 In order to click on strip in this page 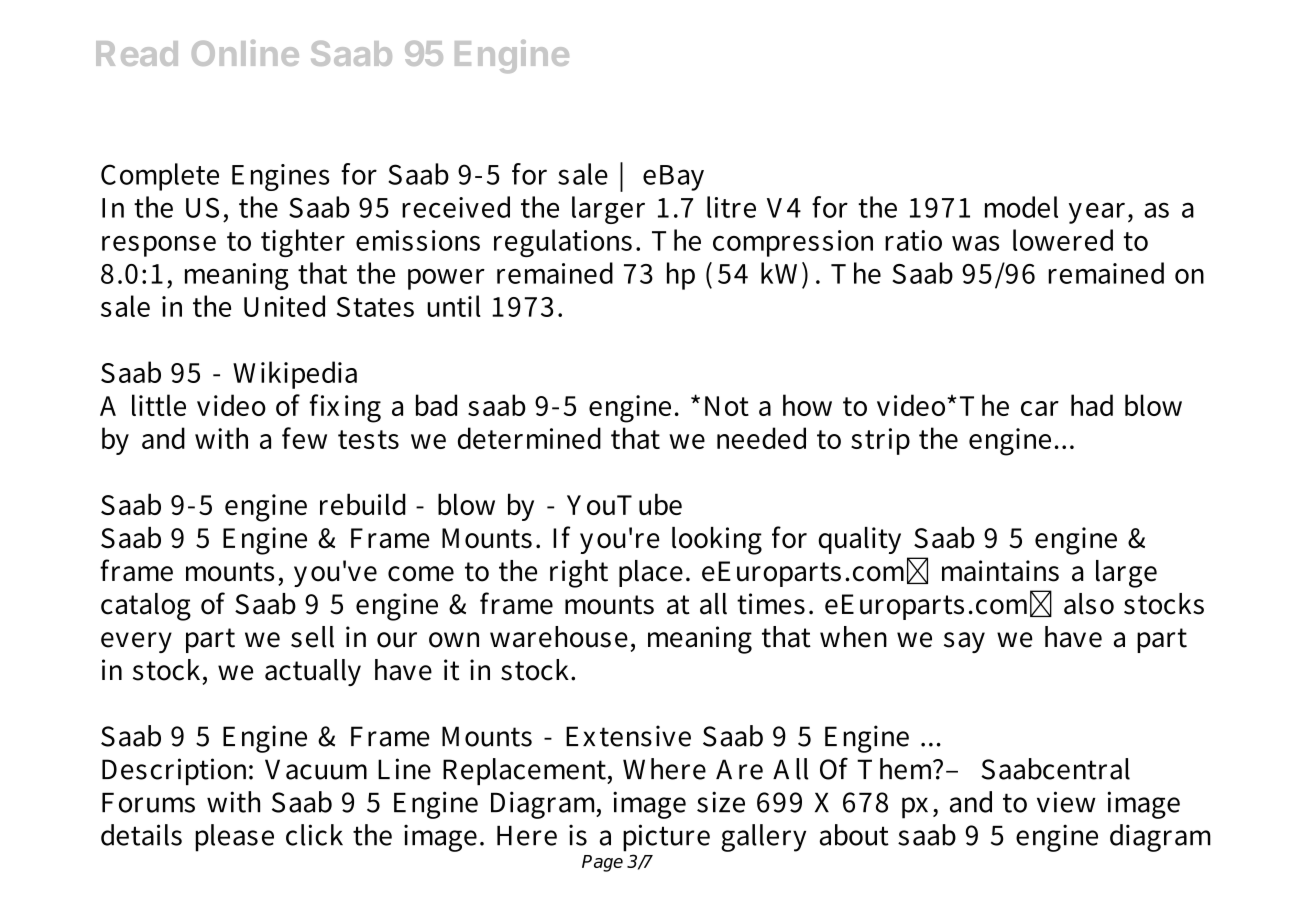, I will do `click(880, 441)`.
